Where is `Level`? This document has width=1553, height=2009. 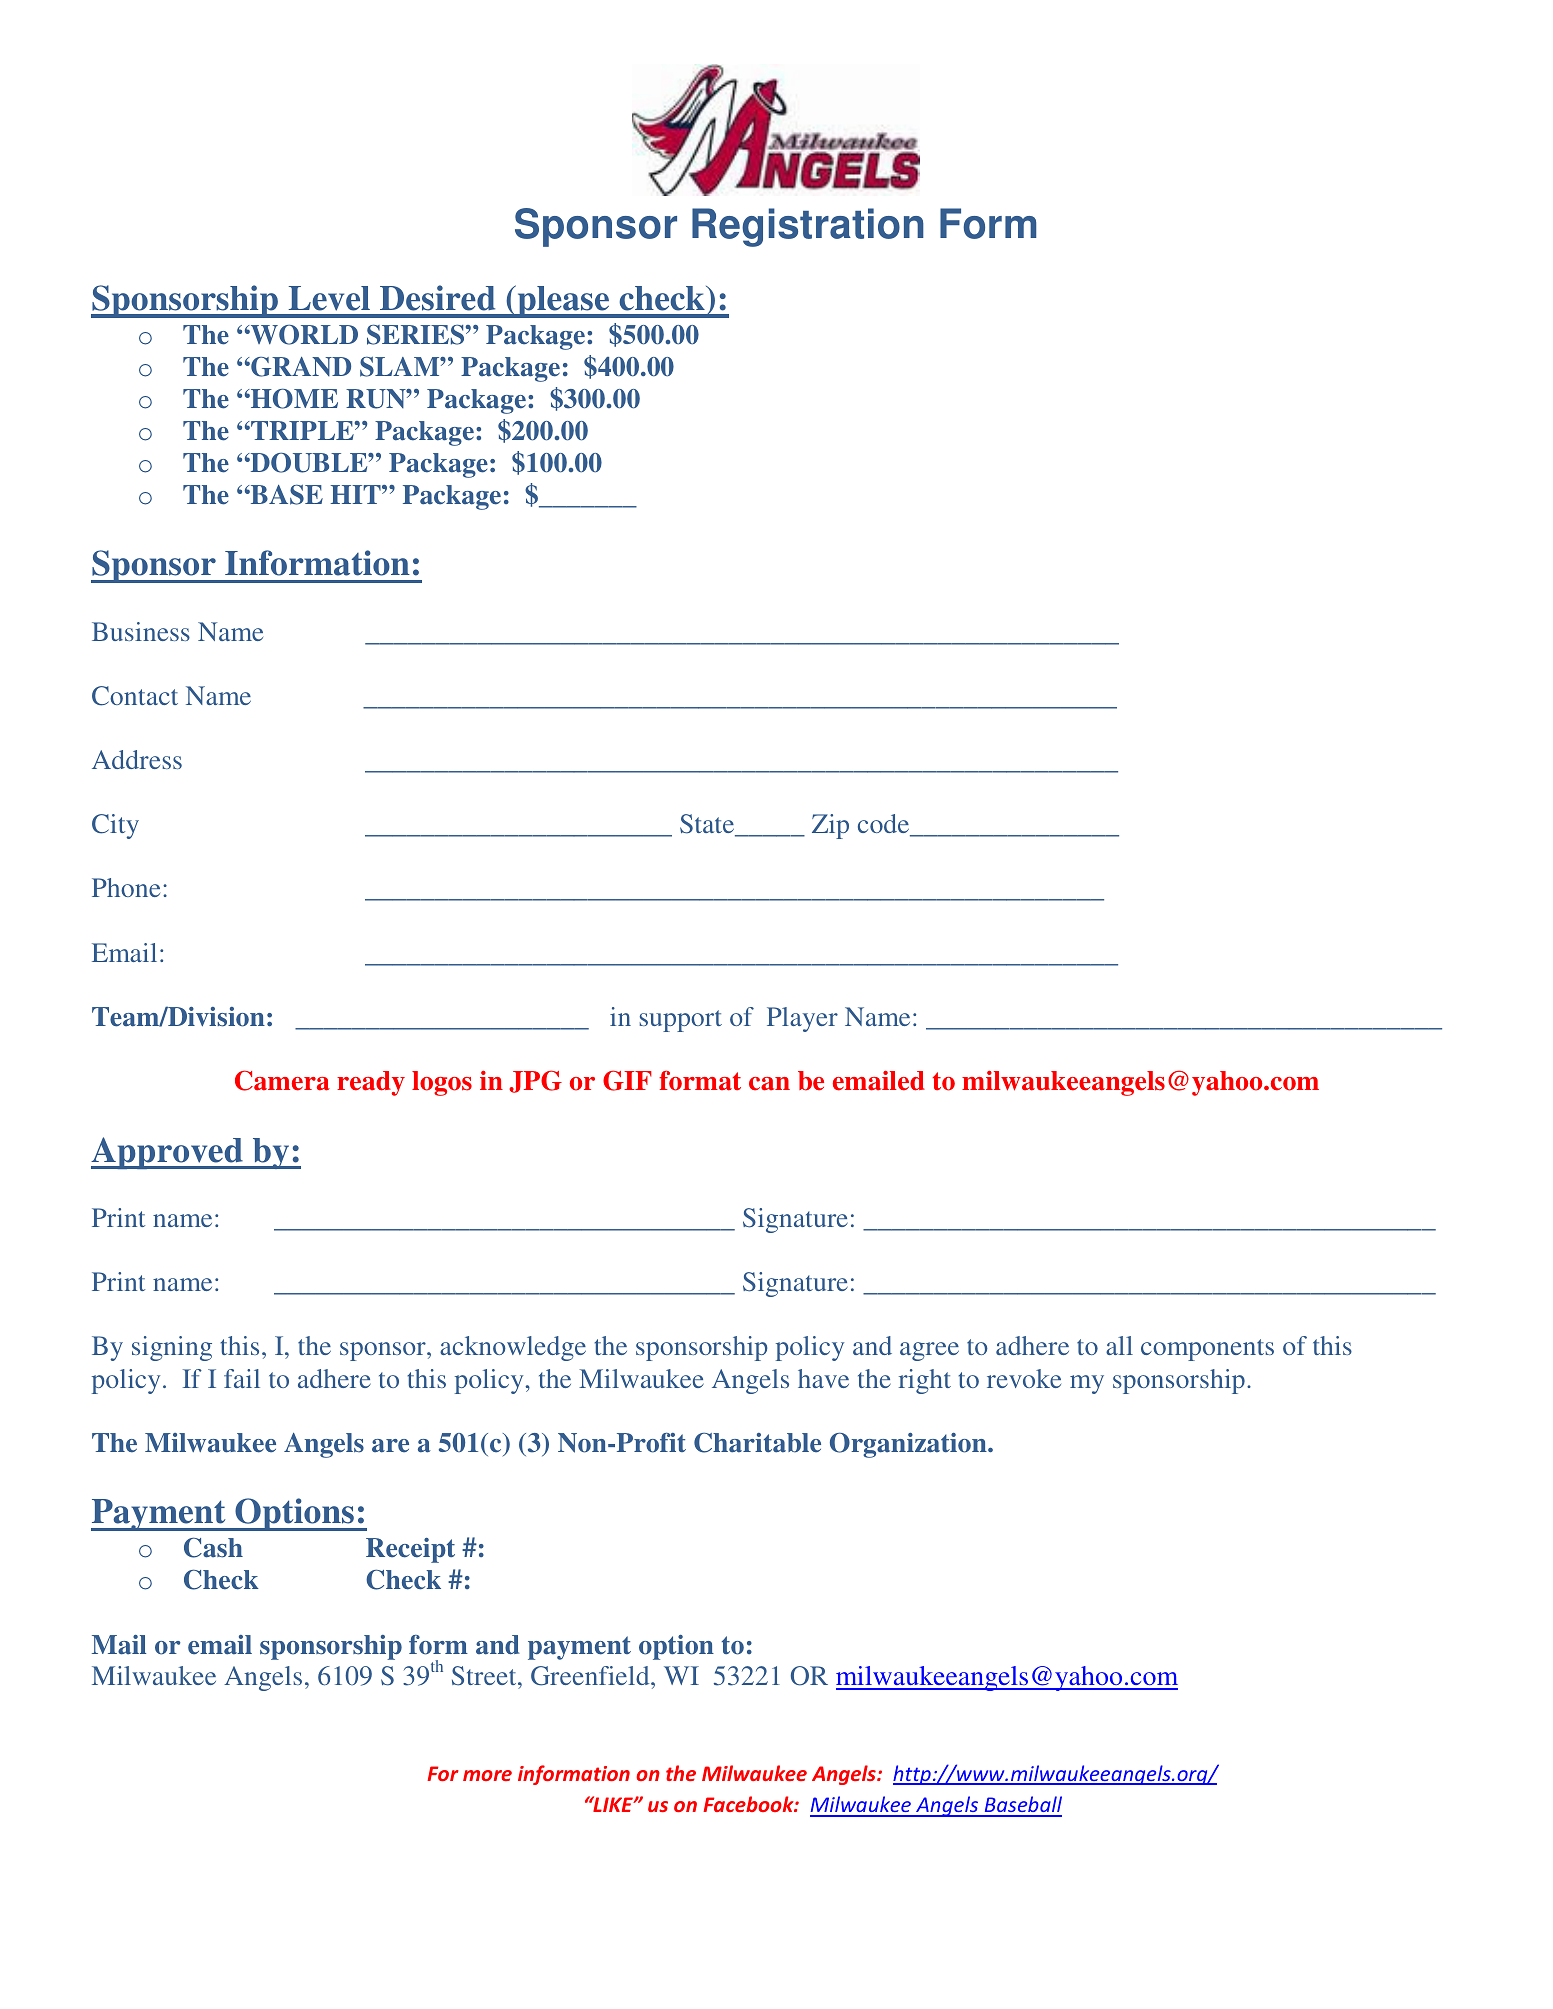 Level is located at coordinates (329, 298).
